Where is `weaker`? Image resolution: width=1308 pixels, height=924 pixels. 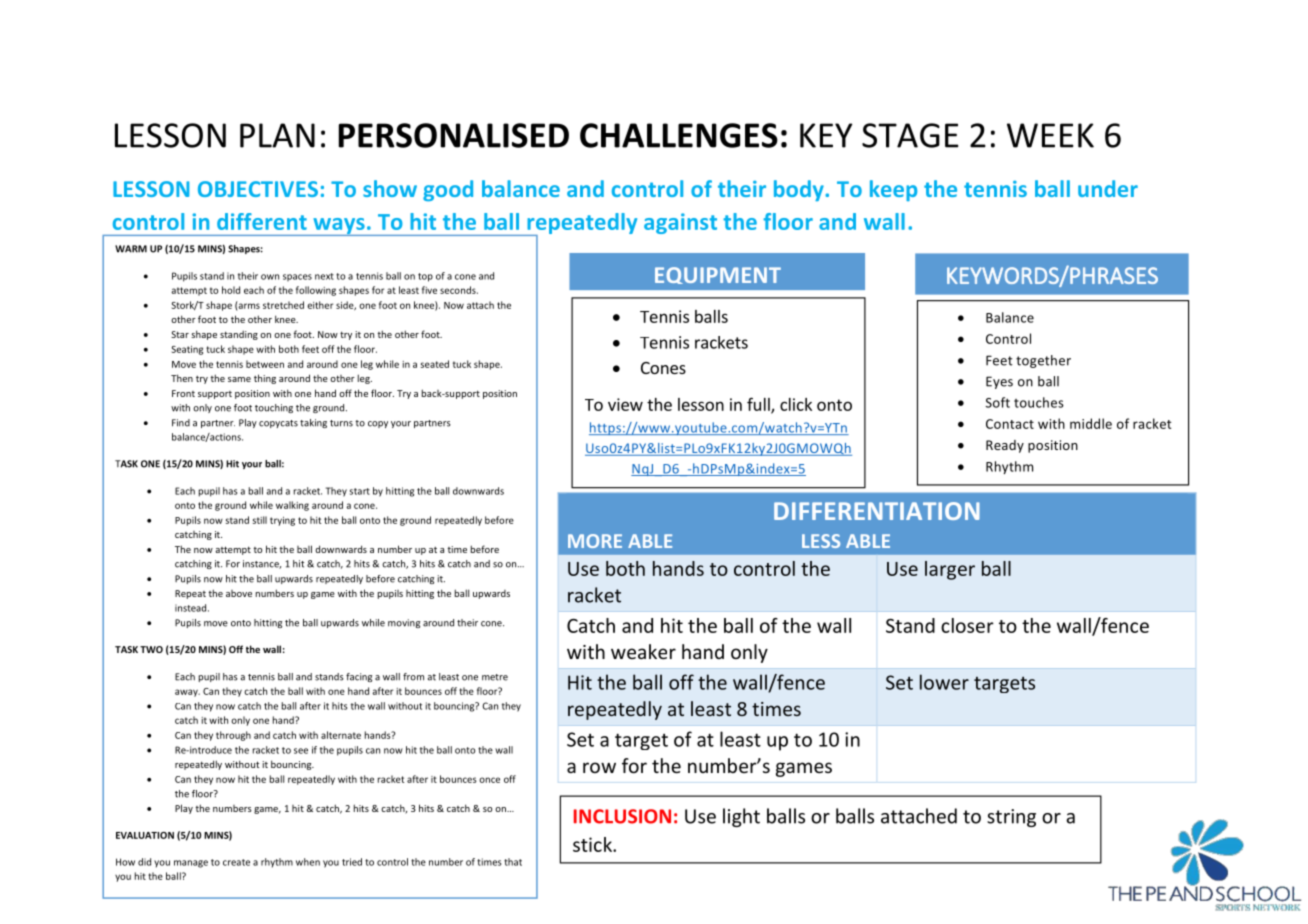 weaker is located at coordinates (643, 651).
